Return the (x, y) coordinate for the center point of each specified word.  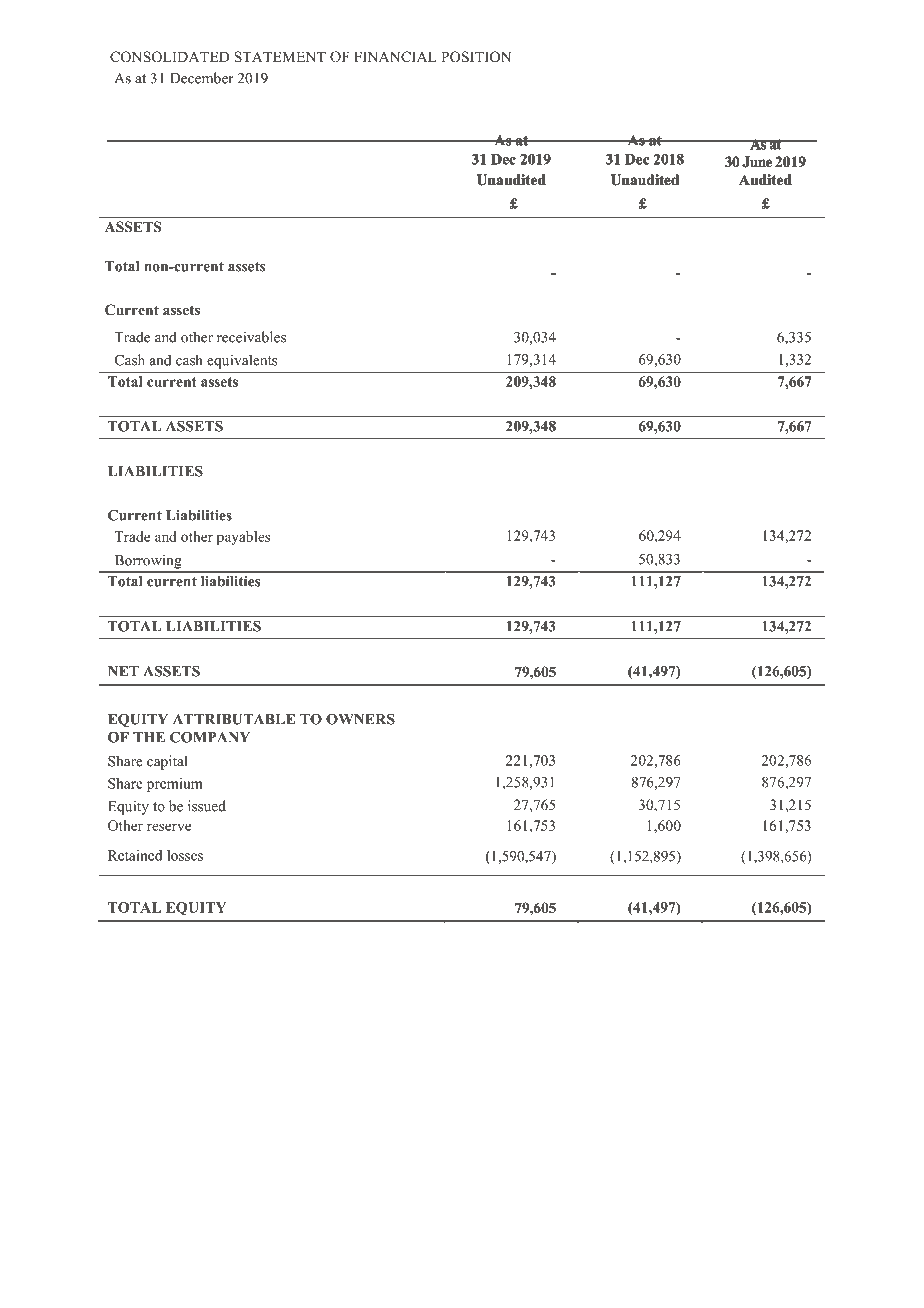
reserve (169, 827)
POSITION (476, 57)
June (757, 161)
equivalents (242, 361)
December (202, 78)
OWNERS (360, 719)
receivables (251, 337)
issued (207, 806)
